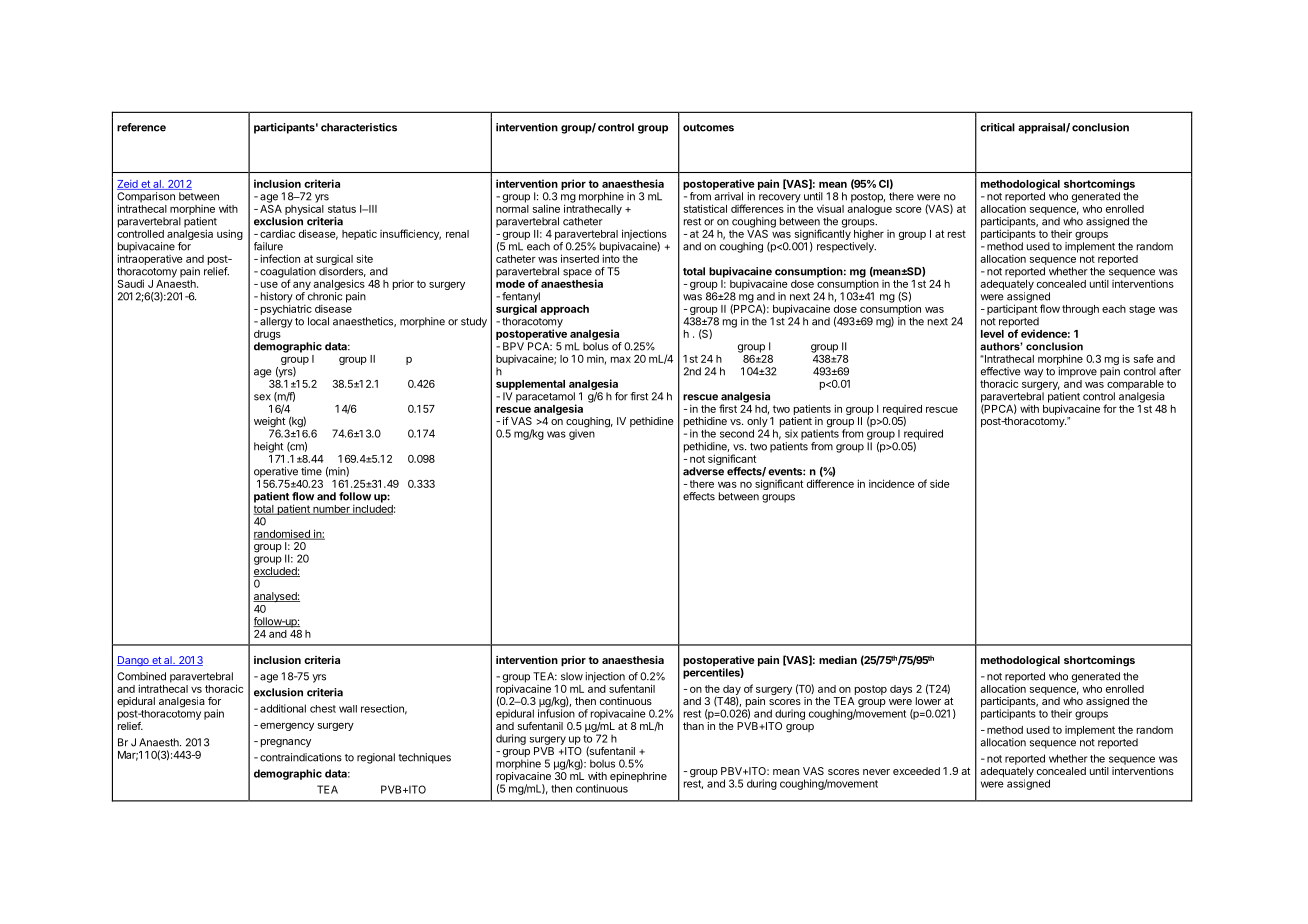 The width and height of the document is (1308, 924). I want to click on coagulation, so click(288, 273).
